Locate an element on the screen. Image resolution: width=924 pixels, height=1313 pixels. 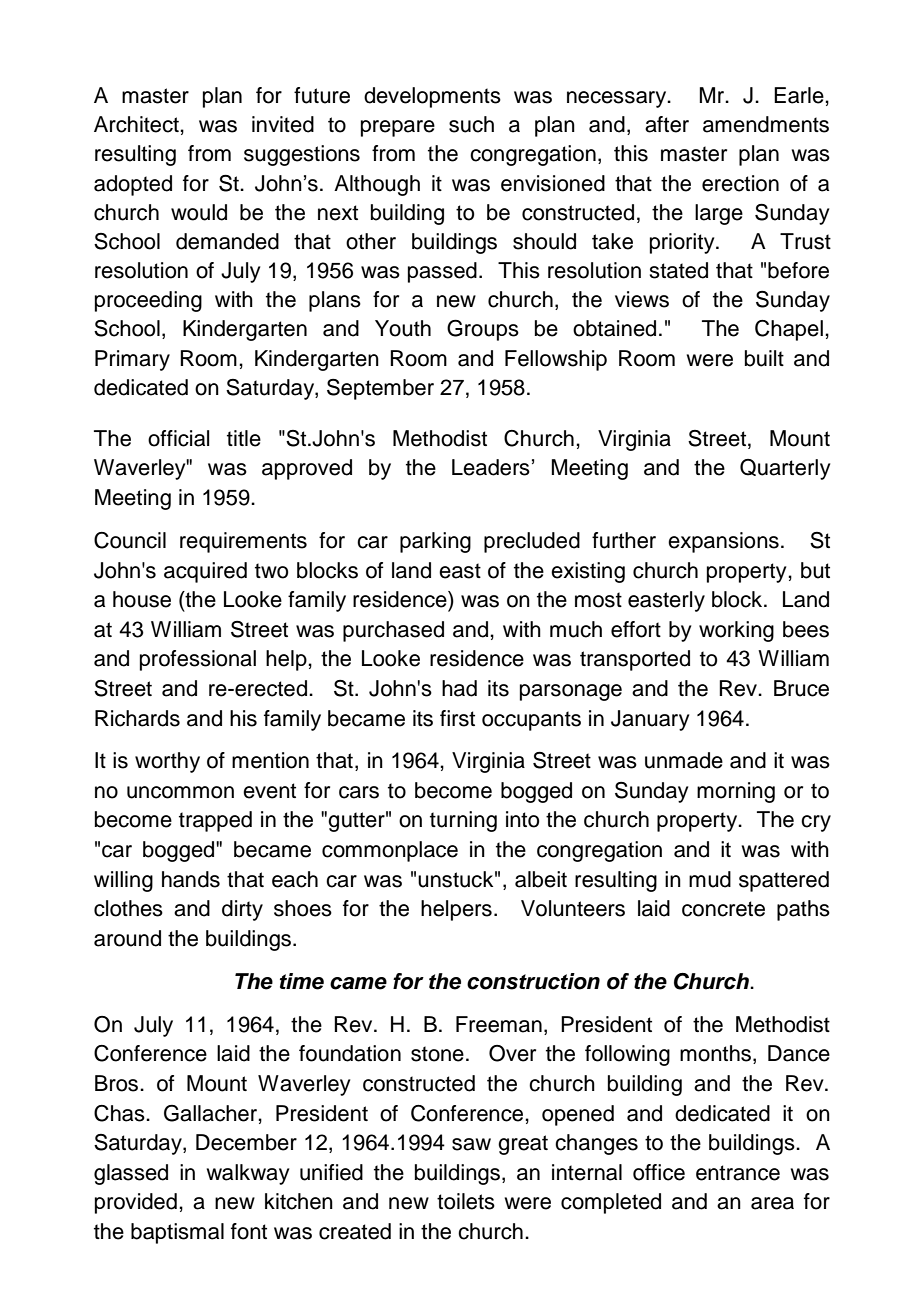
had is located at coordinates (459, 688).
